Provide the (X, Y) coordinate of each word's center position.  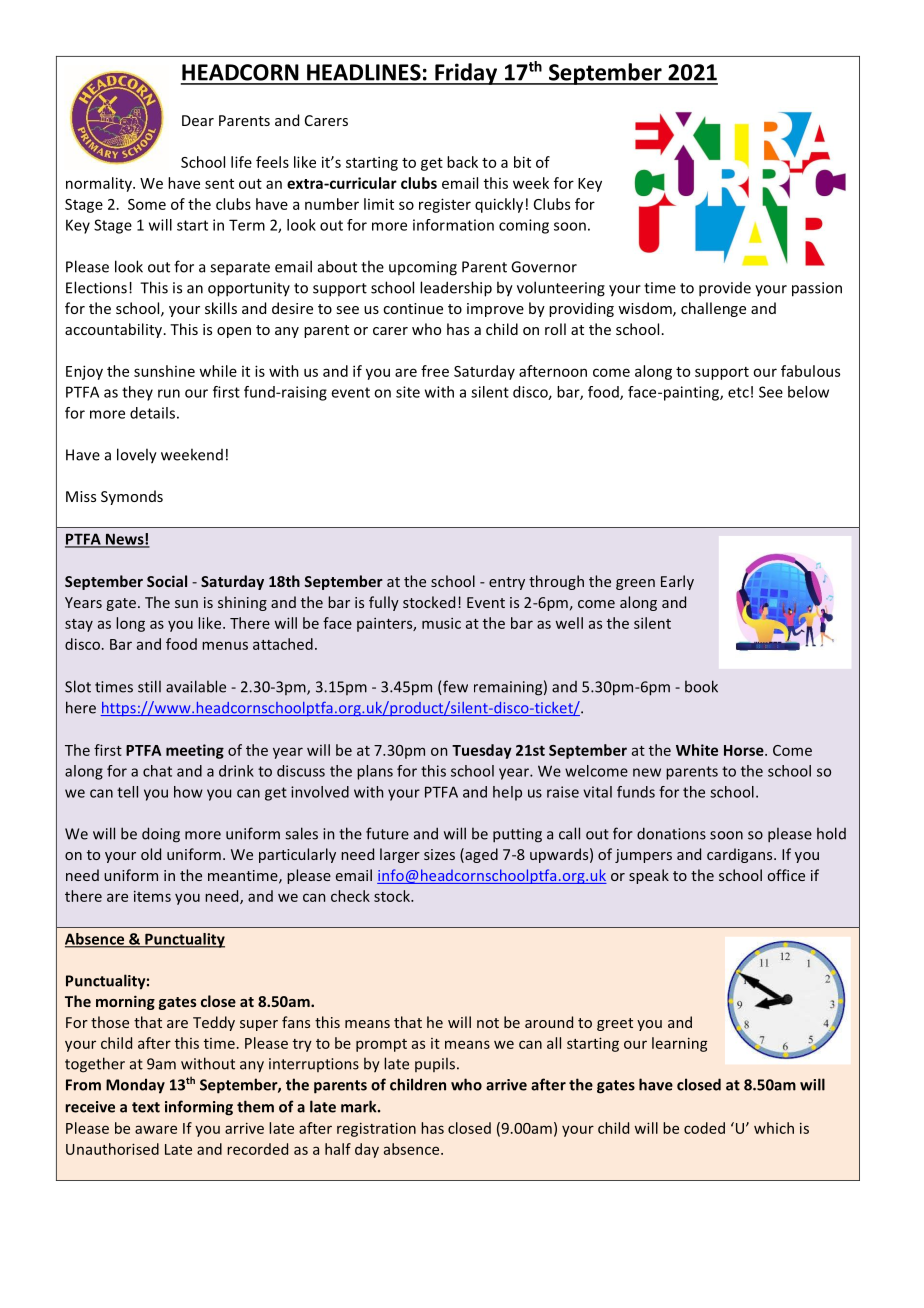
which (774, 1128)
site (408, 392)
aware (156, 1129)
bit (522, 162)
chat (157, 771)
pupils (436, 1065)
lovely (137, 456)
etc (738, 392)
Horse (745, 750)
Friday (466, 74)
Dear (198, 120)
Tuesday (482, 751)
